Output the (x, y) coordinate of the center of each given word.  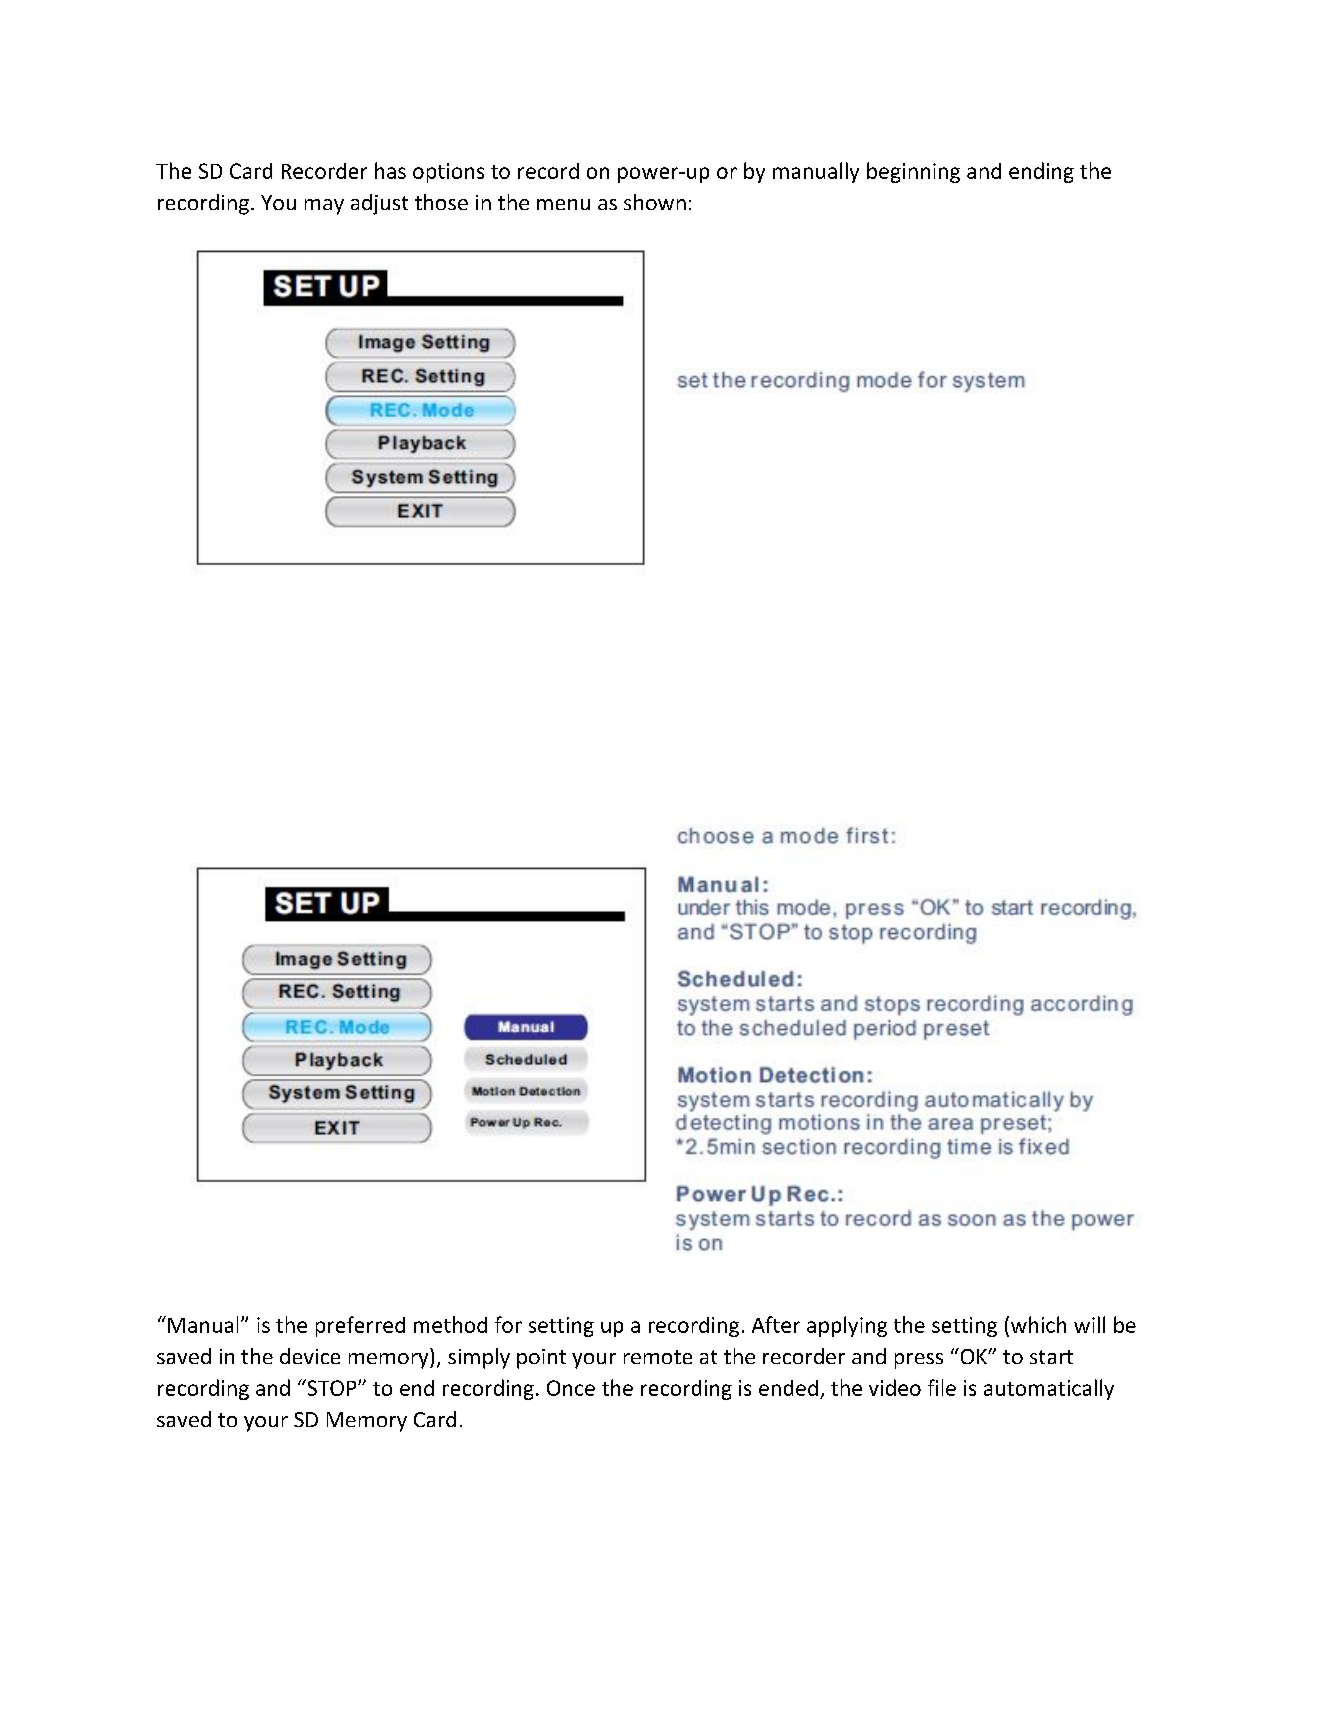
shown (655, 202)
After (776, 1324)
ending (1041, 172)
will (1089, 1324)
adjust (379, 204)
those (441, 202)
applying (847, 1326)
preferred (360, 1326)
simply (479, 1358)
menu (563, 204)
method (450, 1324)
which (1037, 1324)
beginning (913, 172)
